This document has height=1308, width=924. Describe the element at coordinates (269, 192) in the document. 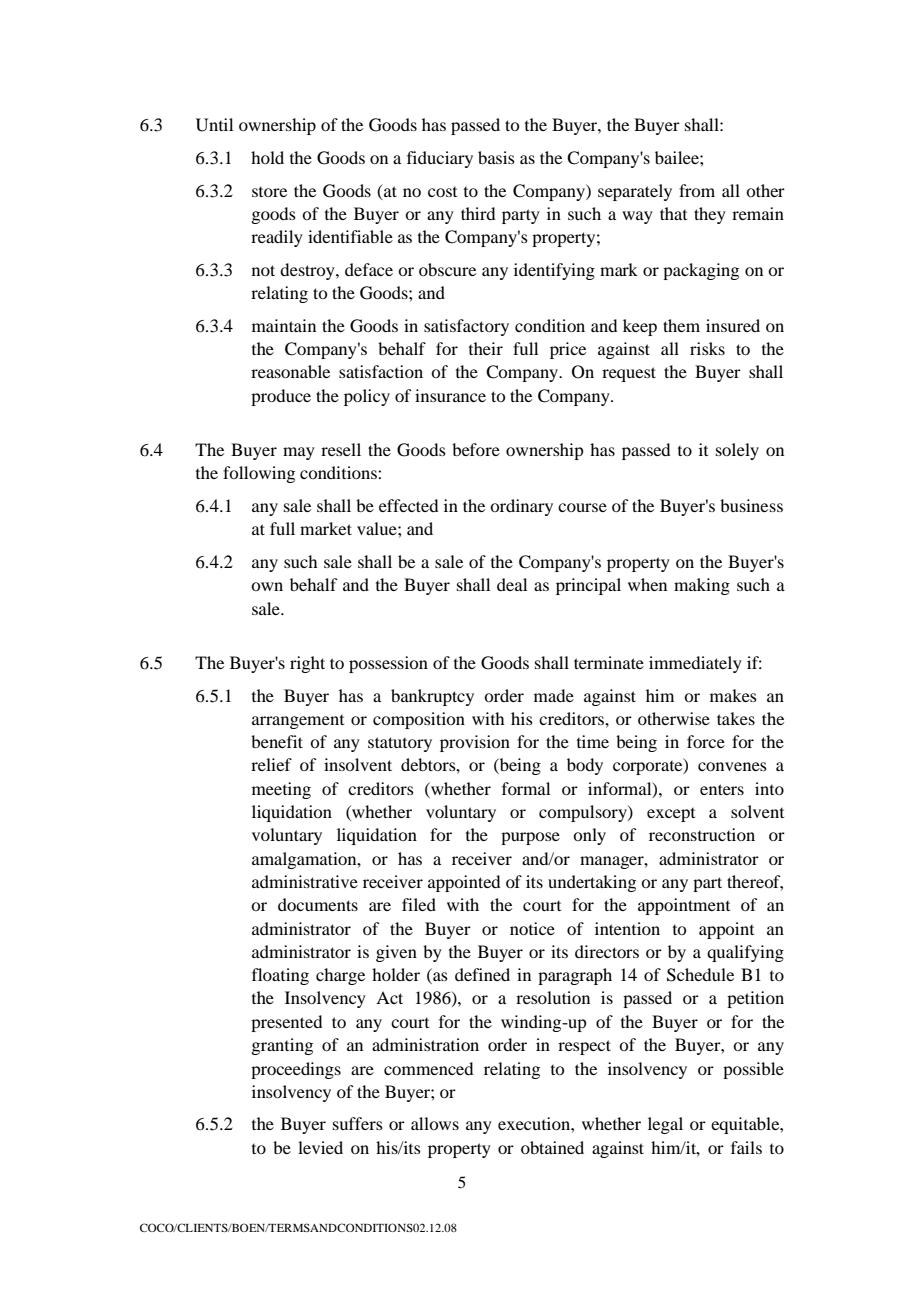

I see `store` at that location.
